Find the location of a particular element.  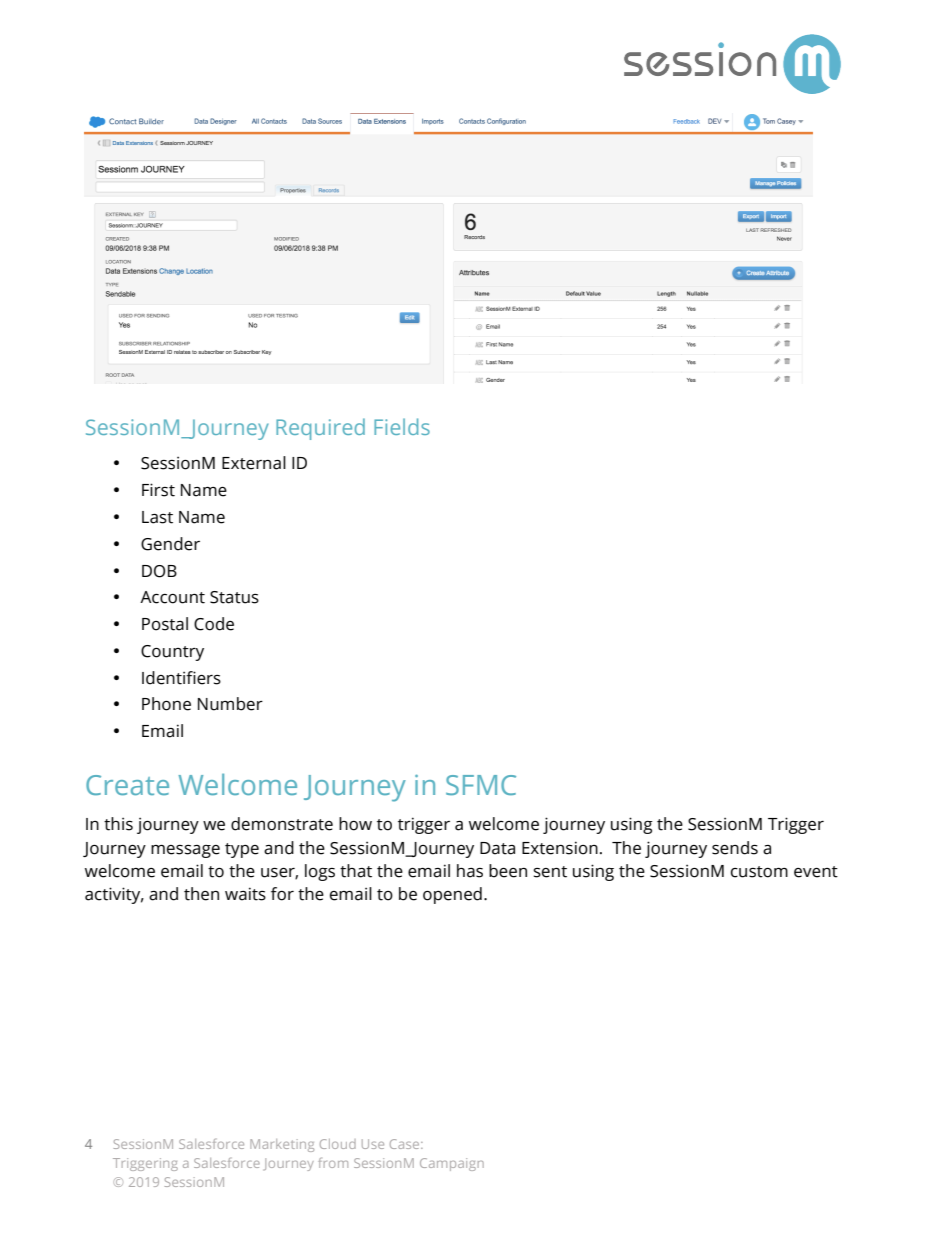

Required is located at coordinates (320, 429).
